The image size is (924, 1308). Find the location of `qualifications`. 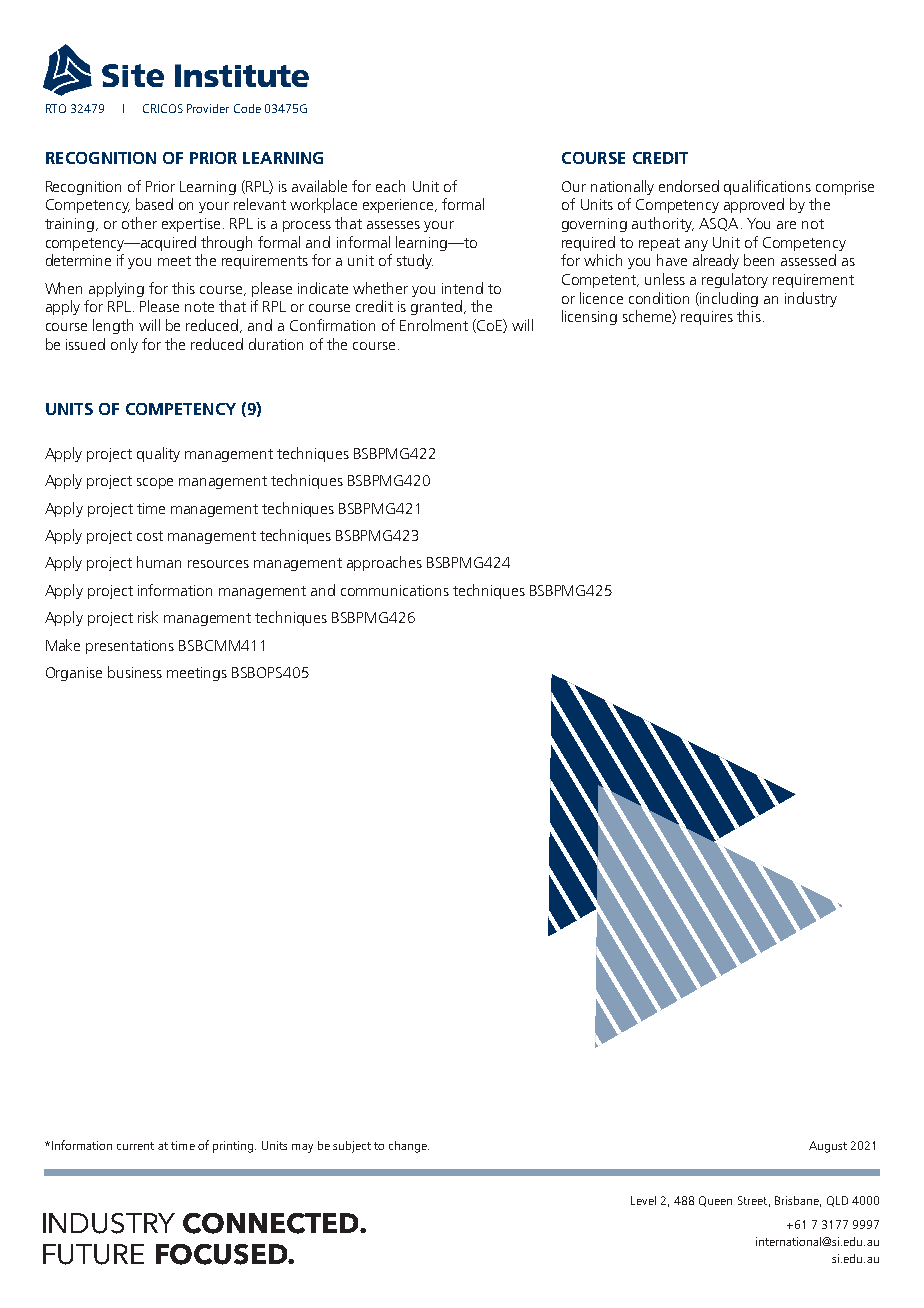

qualifications is located at coordinates (767, 187).
